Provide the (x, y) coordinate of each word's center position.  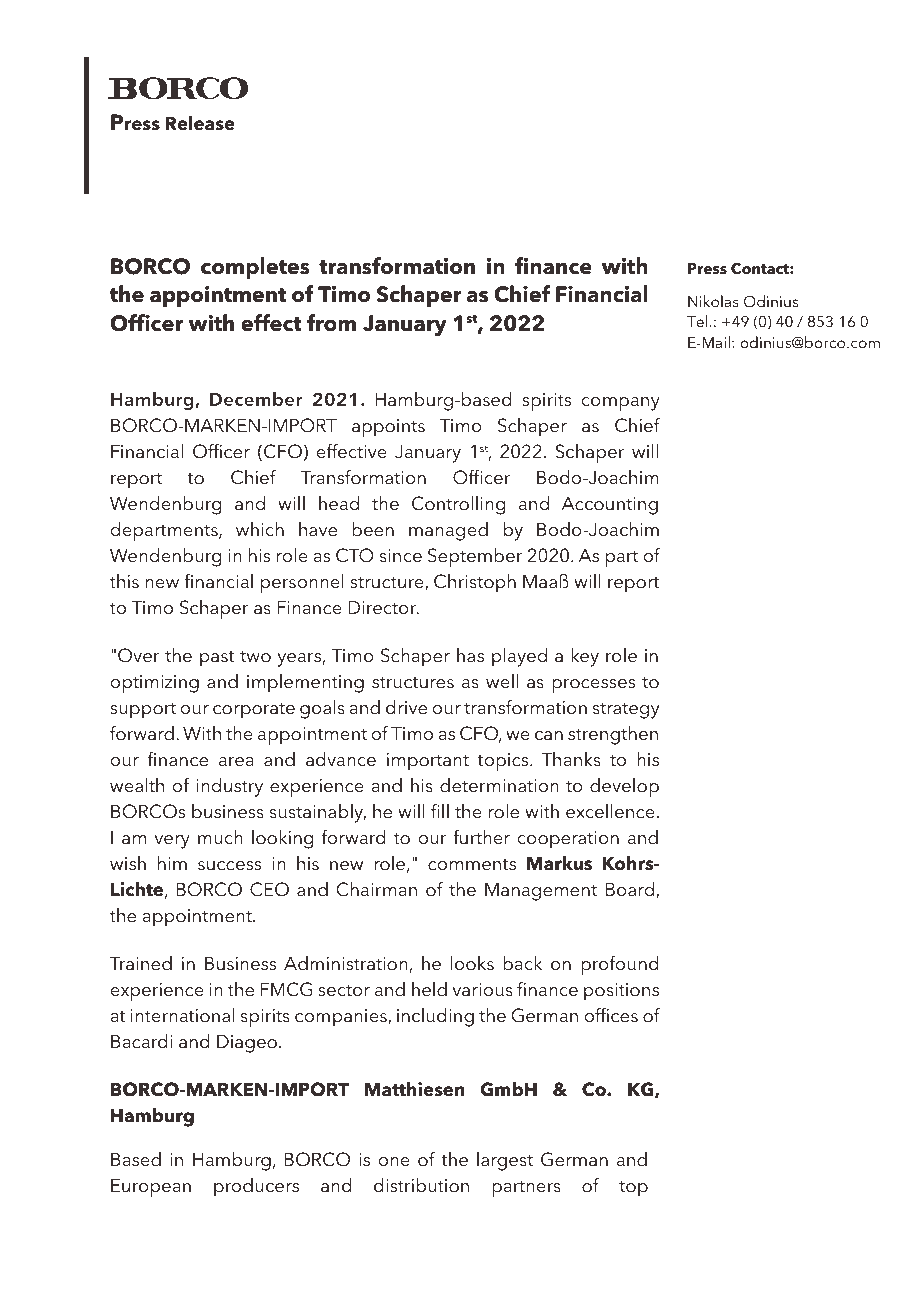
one (394, 1162)
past (217, 659)
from (331, 323)
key (585, 657)
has (470, 655)
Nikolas (713, 301)
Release (200, 123)
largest (505, 1161)
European (151, 1187)
